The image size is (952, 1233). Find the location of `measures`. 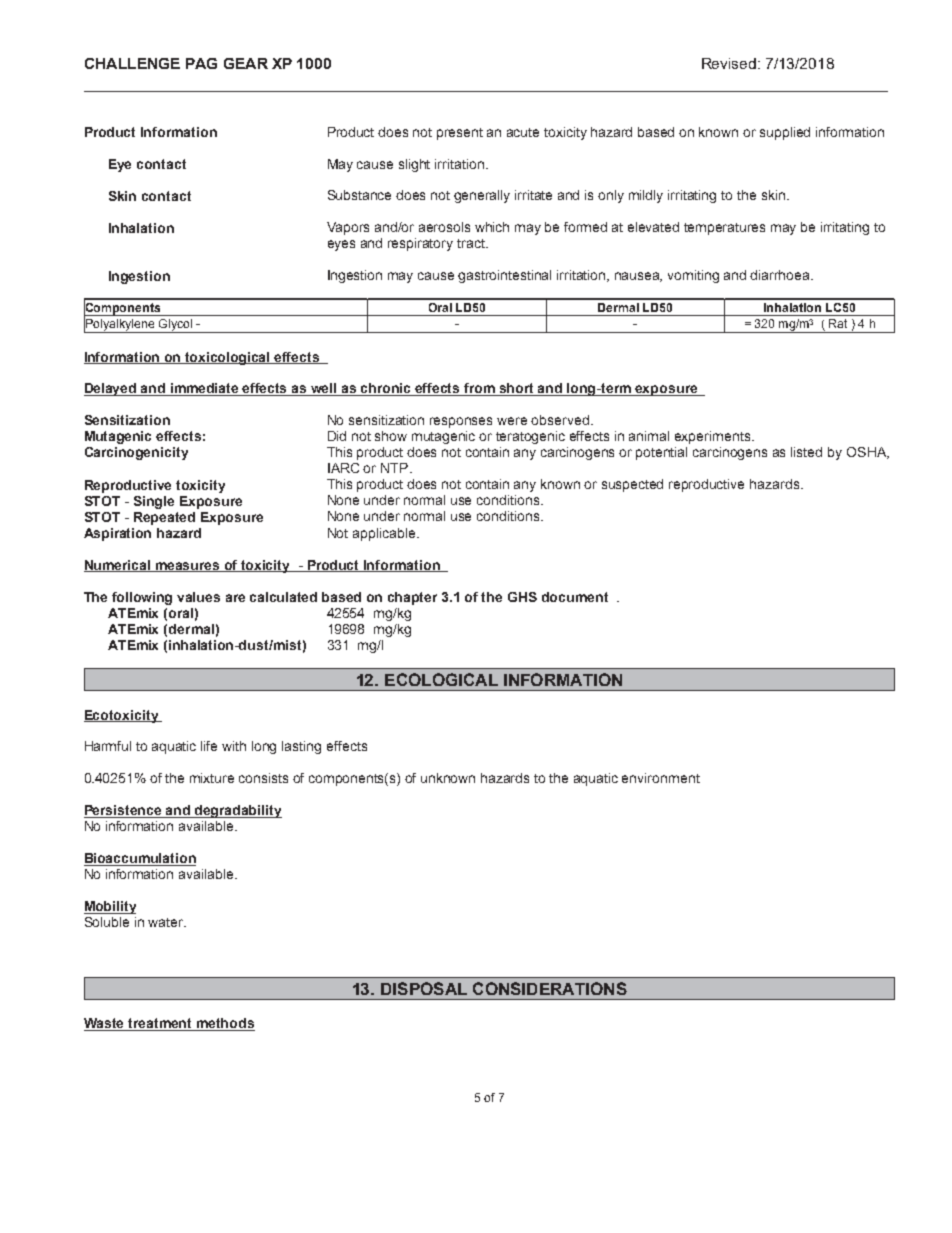

measures is located at coordinates (188, 567).
